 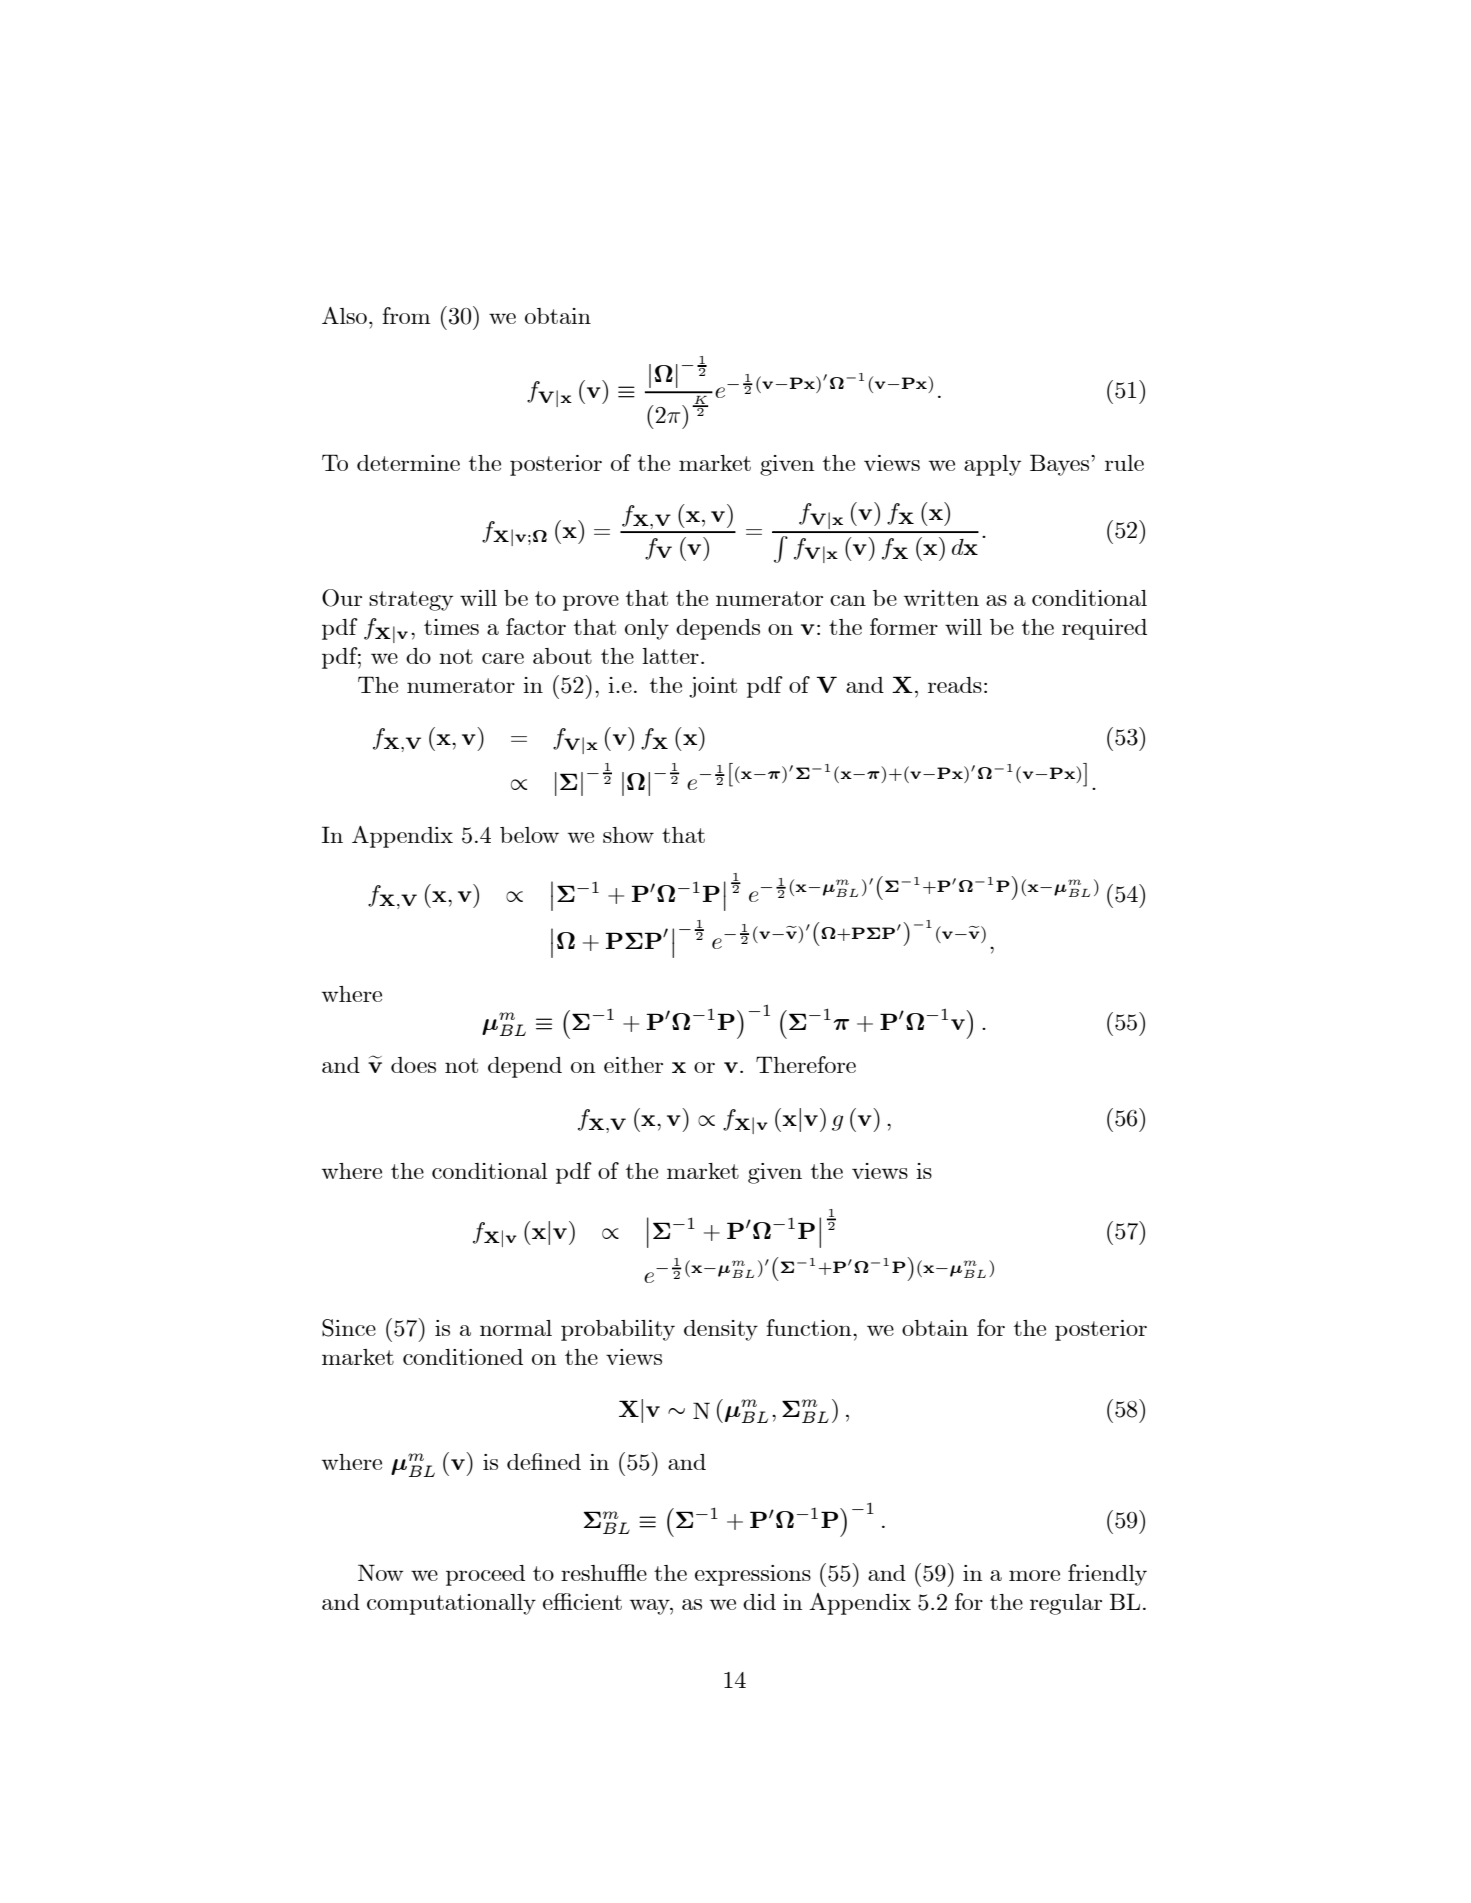 I want to click on reads, so click(x=955, y=685).
